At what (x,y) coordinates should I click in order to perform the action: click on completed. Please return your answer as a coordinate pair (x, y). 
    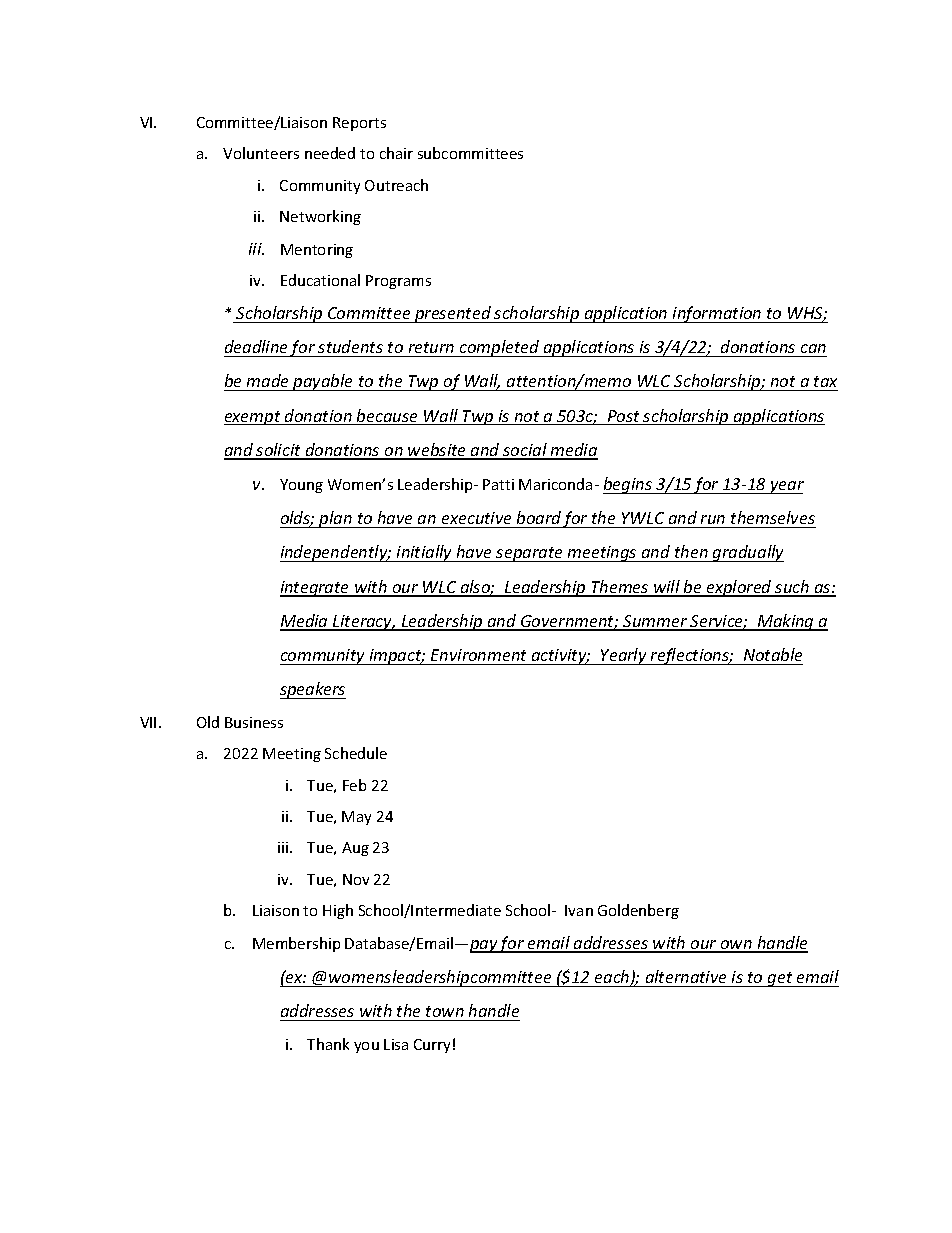
    Looking at the image, I should click on (500, 348).
